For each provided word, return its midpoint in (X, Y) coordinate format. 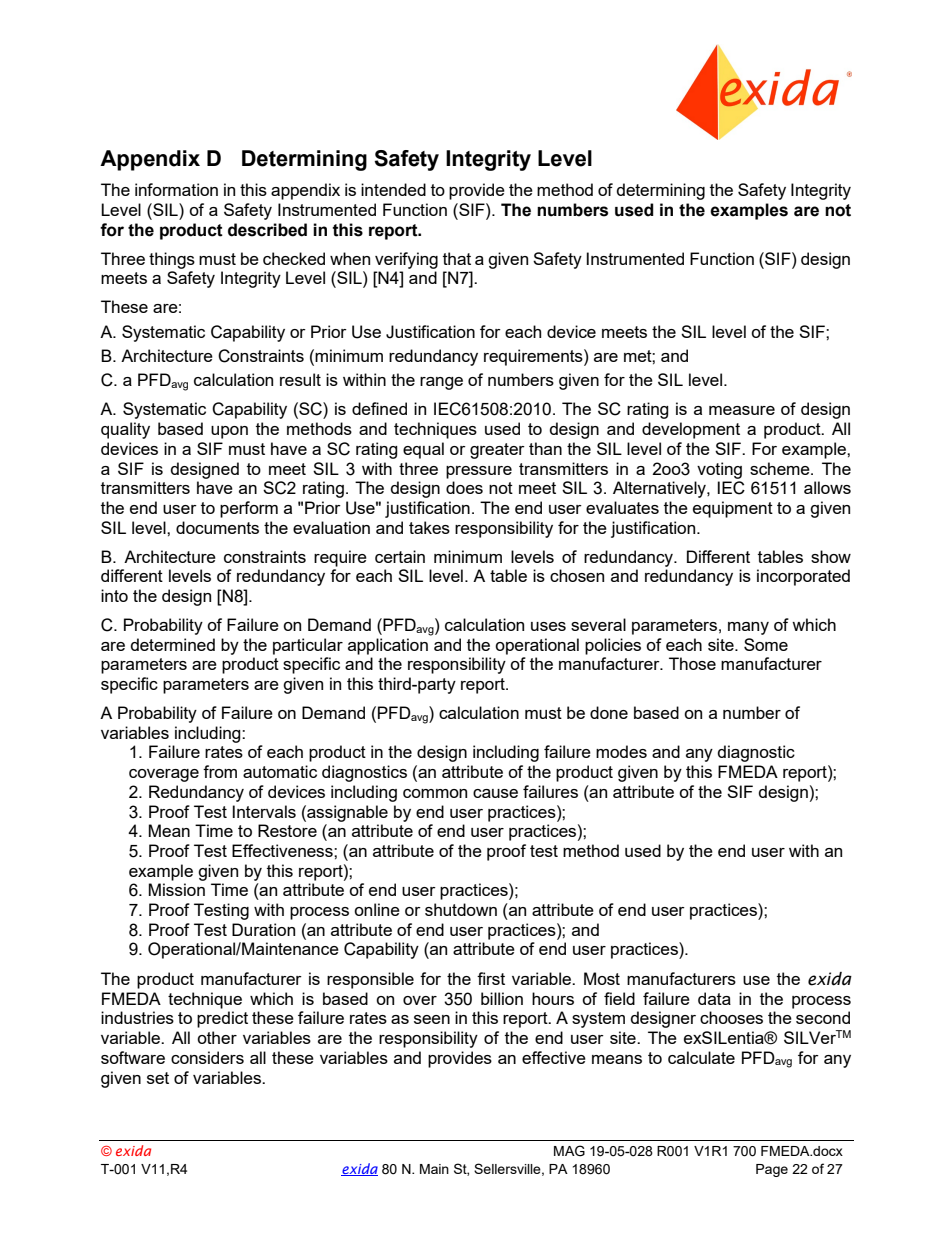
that (457, 258)
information (176, 189)
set (158, 1078)
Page (772, 1170)
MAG (569, 1151)
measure (742, 410)
